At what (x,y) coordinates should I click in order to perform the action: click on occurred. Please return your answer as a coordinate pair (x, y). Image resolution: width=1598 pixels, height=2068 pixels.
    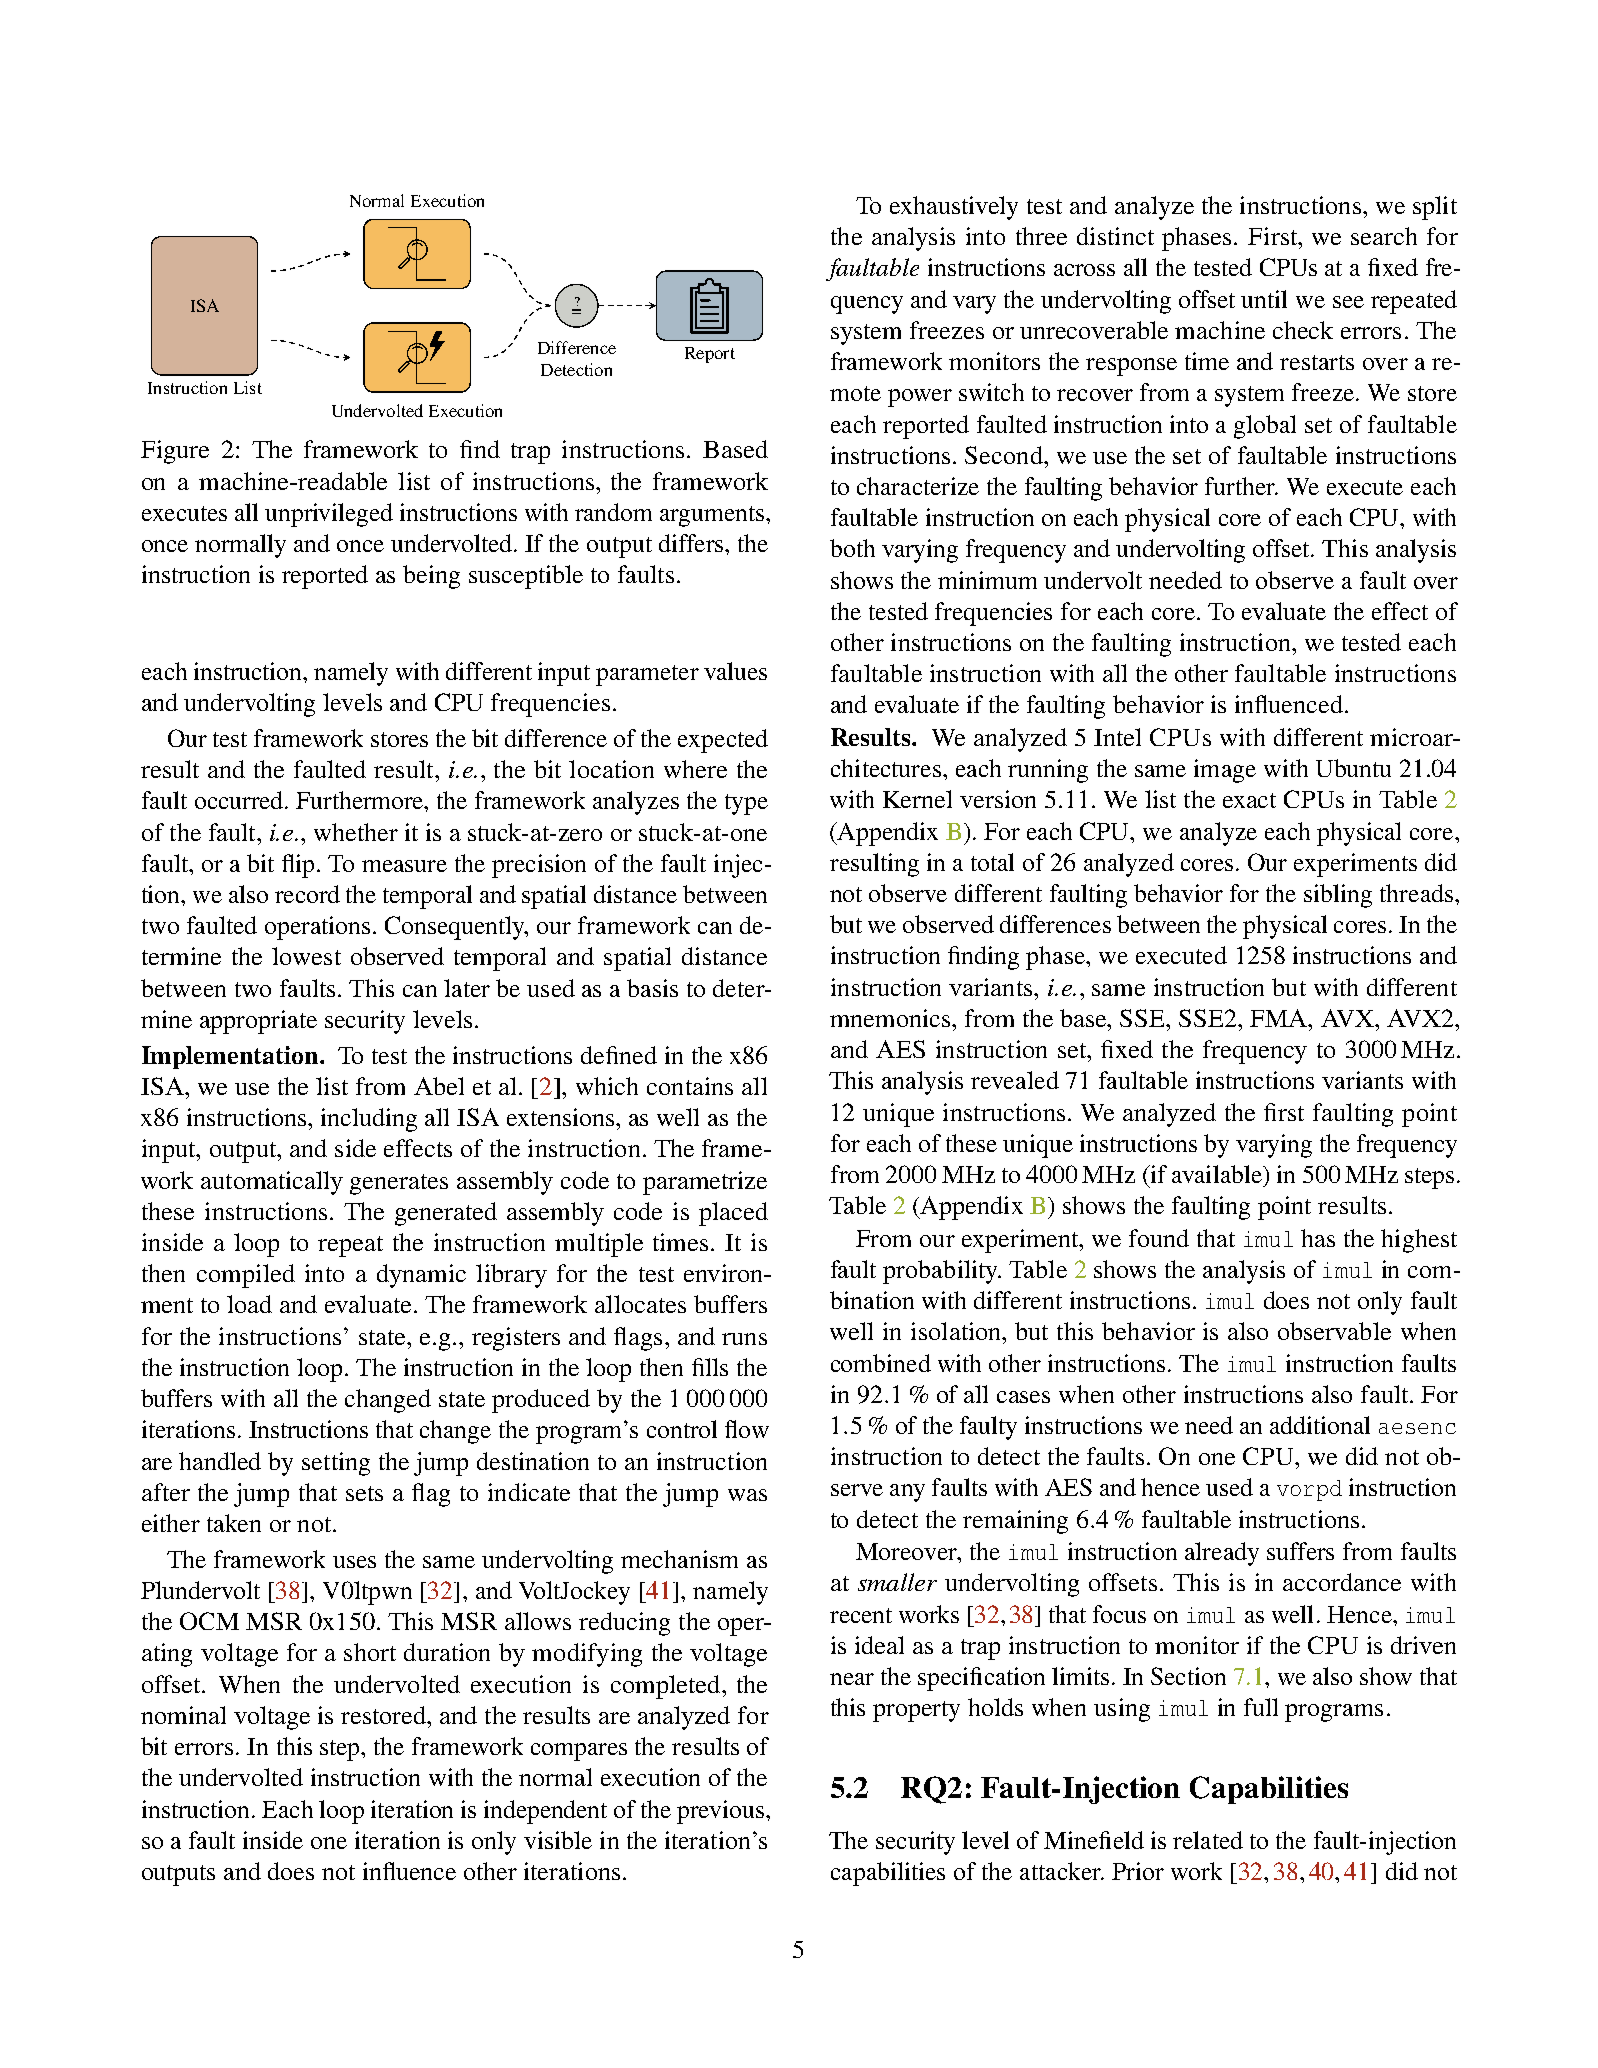
    Looking at the image, I should click on (240, 800).
